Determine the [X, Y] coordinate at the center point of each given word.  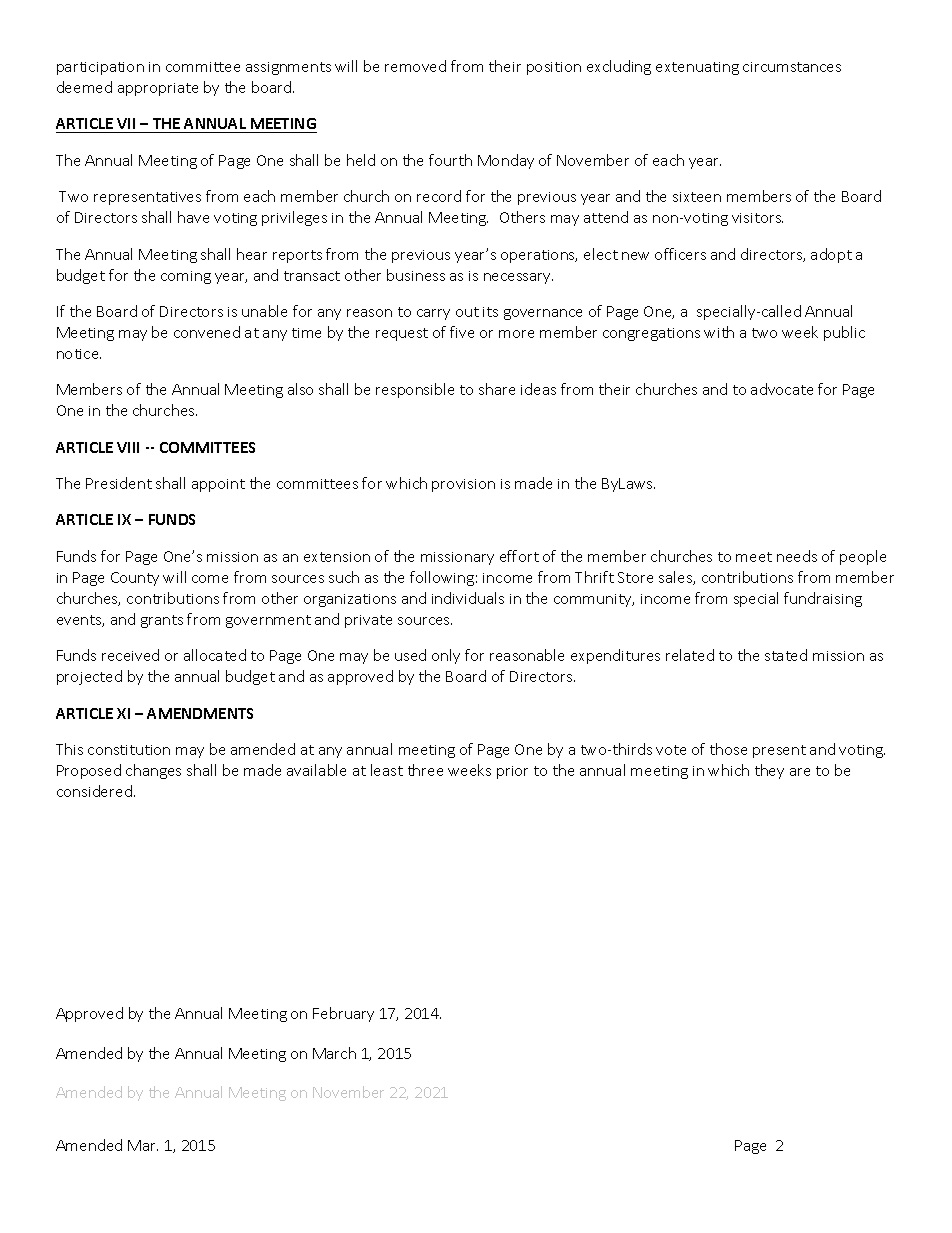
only [446, 656]
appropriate [158, 89]
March [334, 1053]
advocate [782, 389]
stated [786, 655]
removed [415, 66]
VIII [128, 447]
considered [94, 791]
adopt [831, 255]
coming [186, 277]
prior [512, 772]
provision [463, 485]
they [769, 771]
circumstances [792, 67]
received [130, 655]
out [467, 312]
